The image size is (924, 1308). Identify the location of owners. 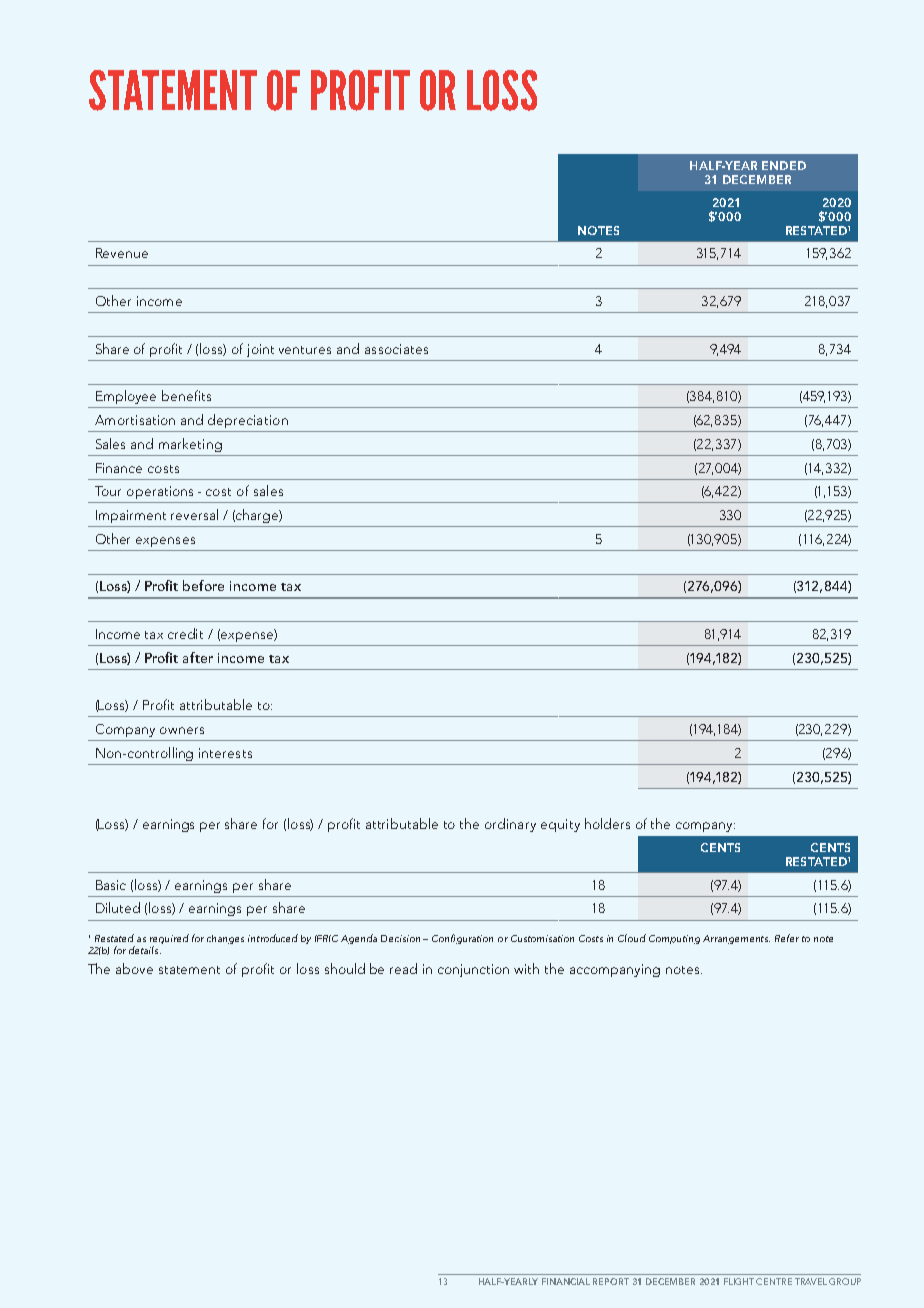
(182, 730).
